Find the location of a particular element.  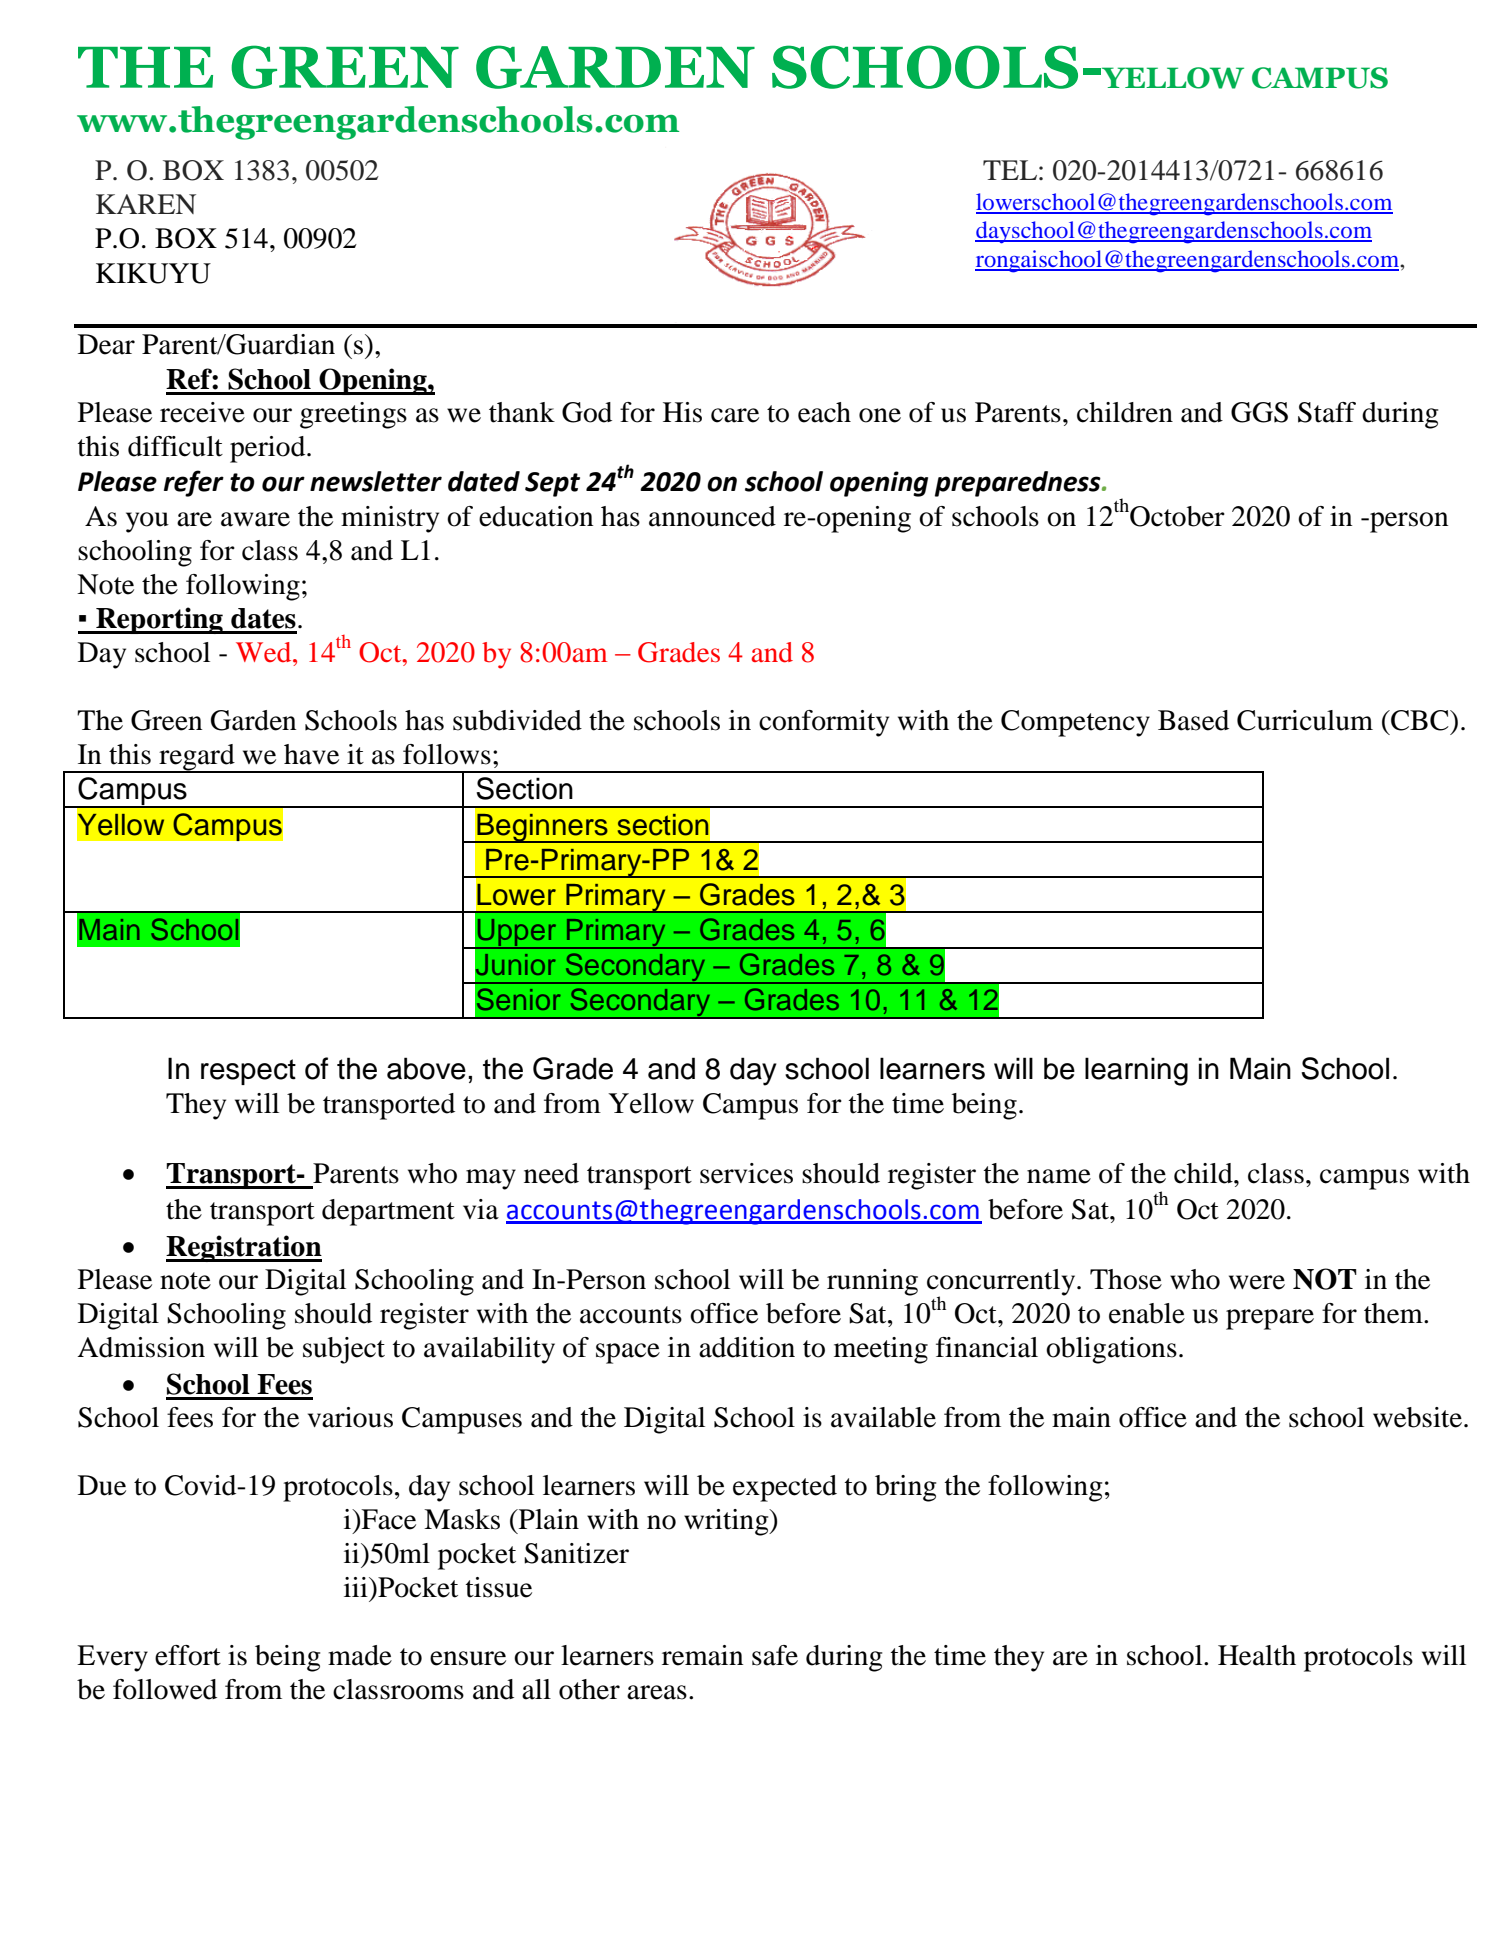

effort is located at coordinates (188, 1655).
